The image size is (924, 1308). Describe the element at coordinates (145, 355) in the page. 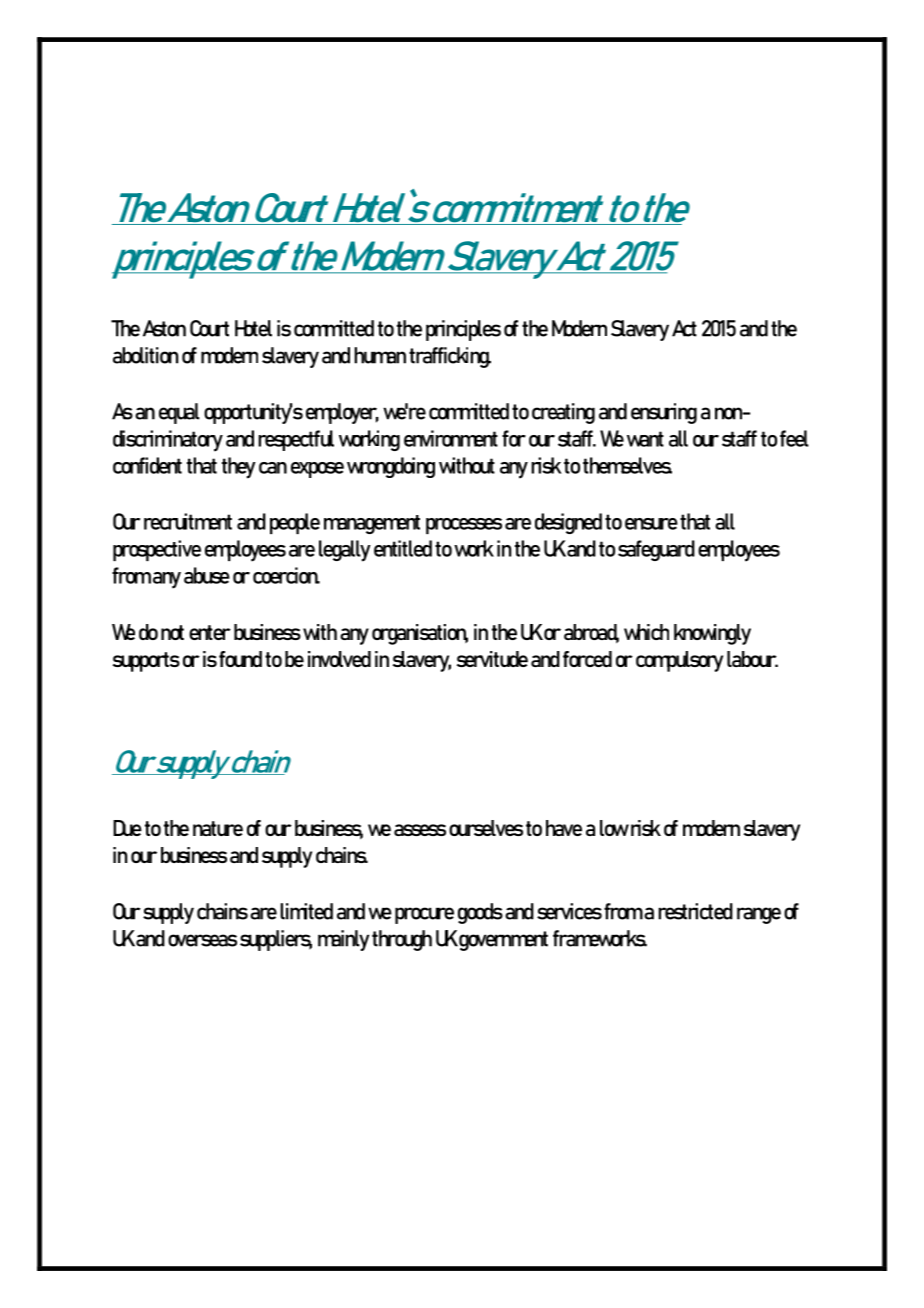

I see `abolition` at that location.
